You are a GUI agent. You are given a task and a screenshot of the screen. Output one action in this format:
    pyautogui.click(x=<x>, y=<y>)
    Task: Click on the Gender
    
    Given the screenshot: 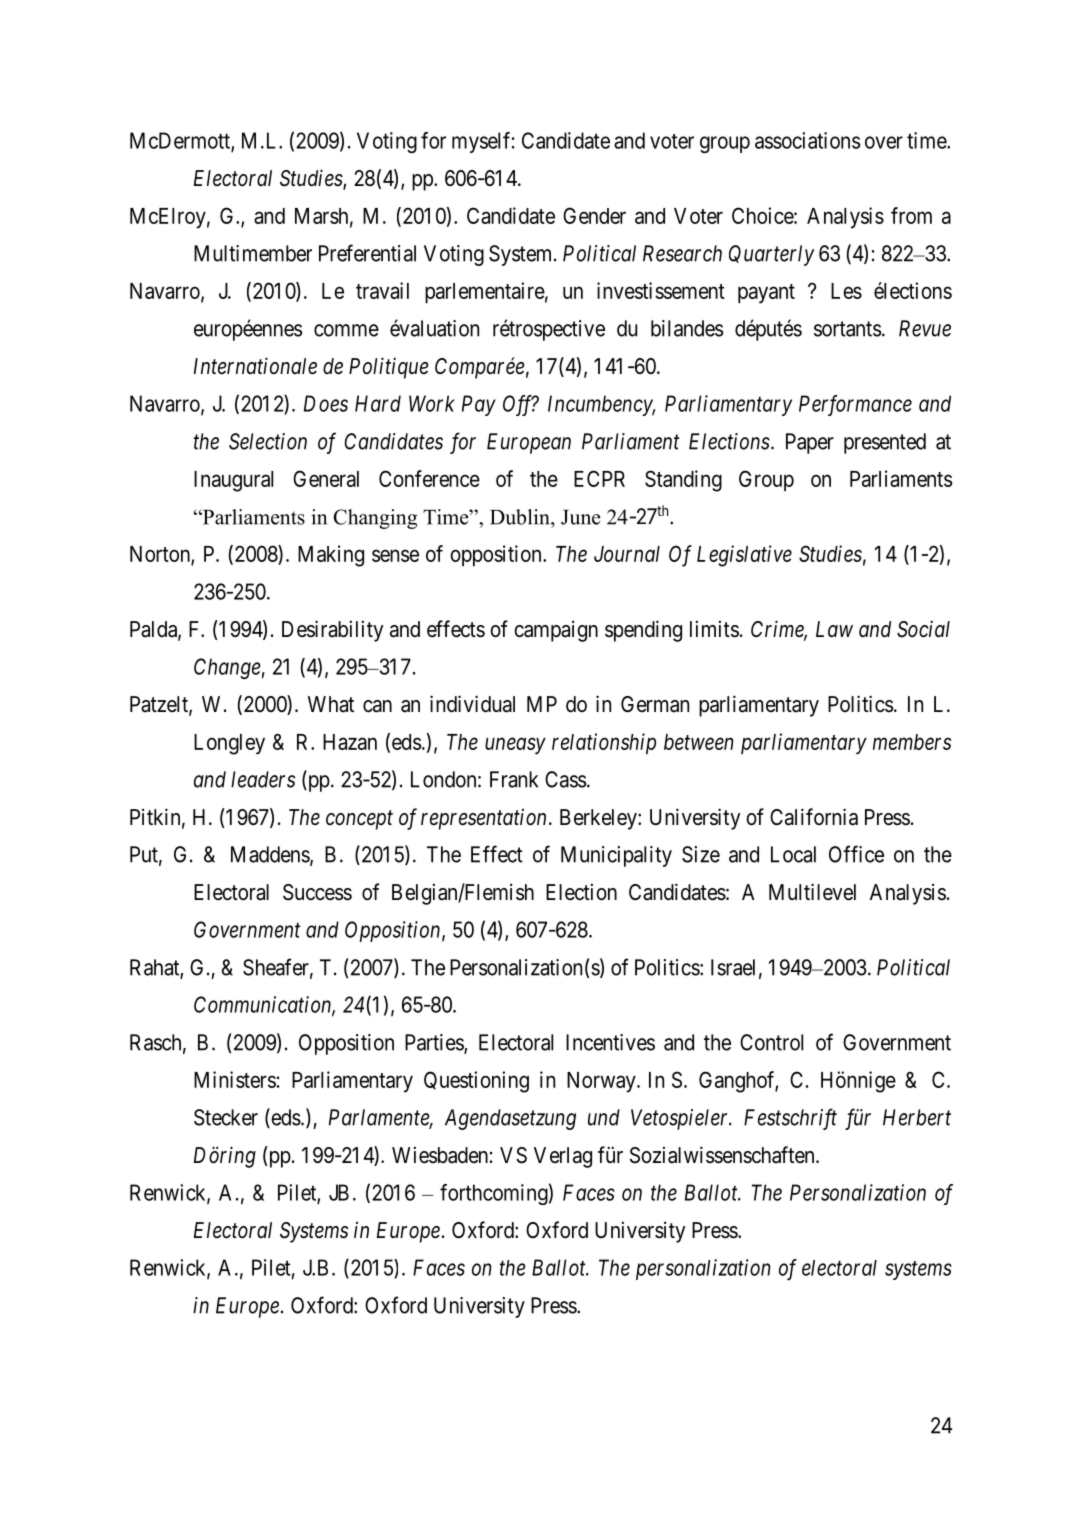 What is the action you would take?
    pyautogui.click(x=594, y=215)
